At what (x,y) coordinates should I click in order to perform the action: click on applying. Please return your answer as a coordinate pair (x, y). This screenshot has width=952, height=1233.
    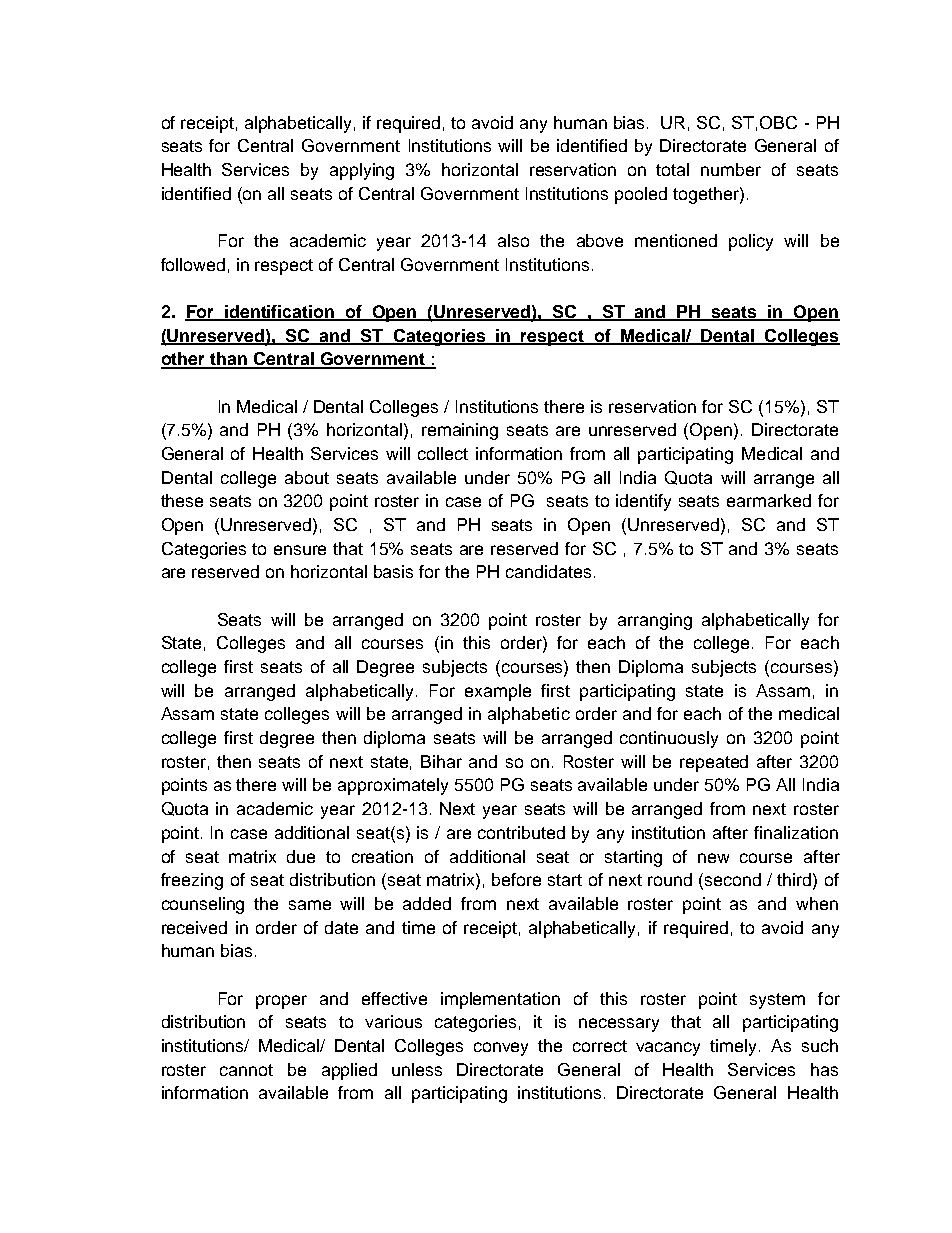
    Looking at the image, I should click on (362, 171).
